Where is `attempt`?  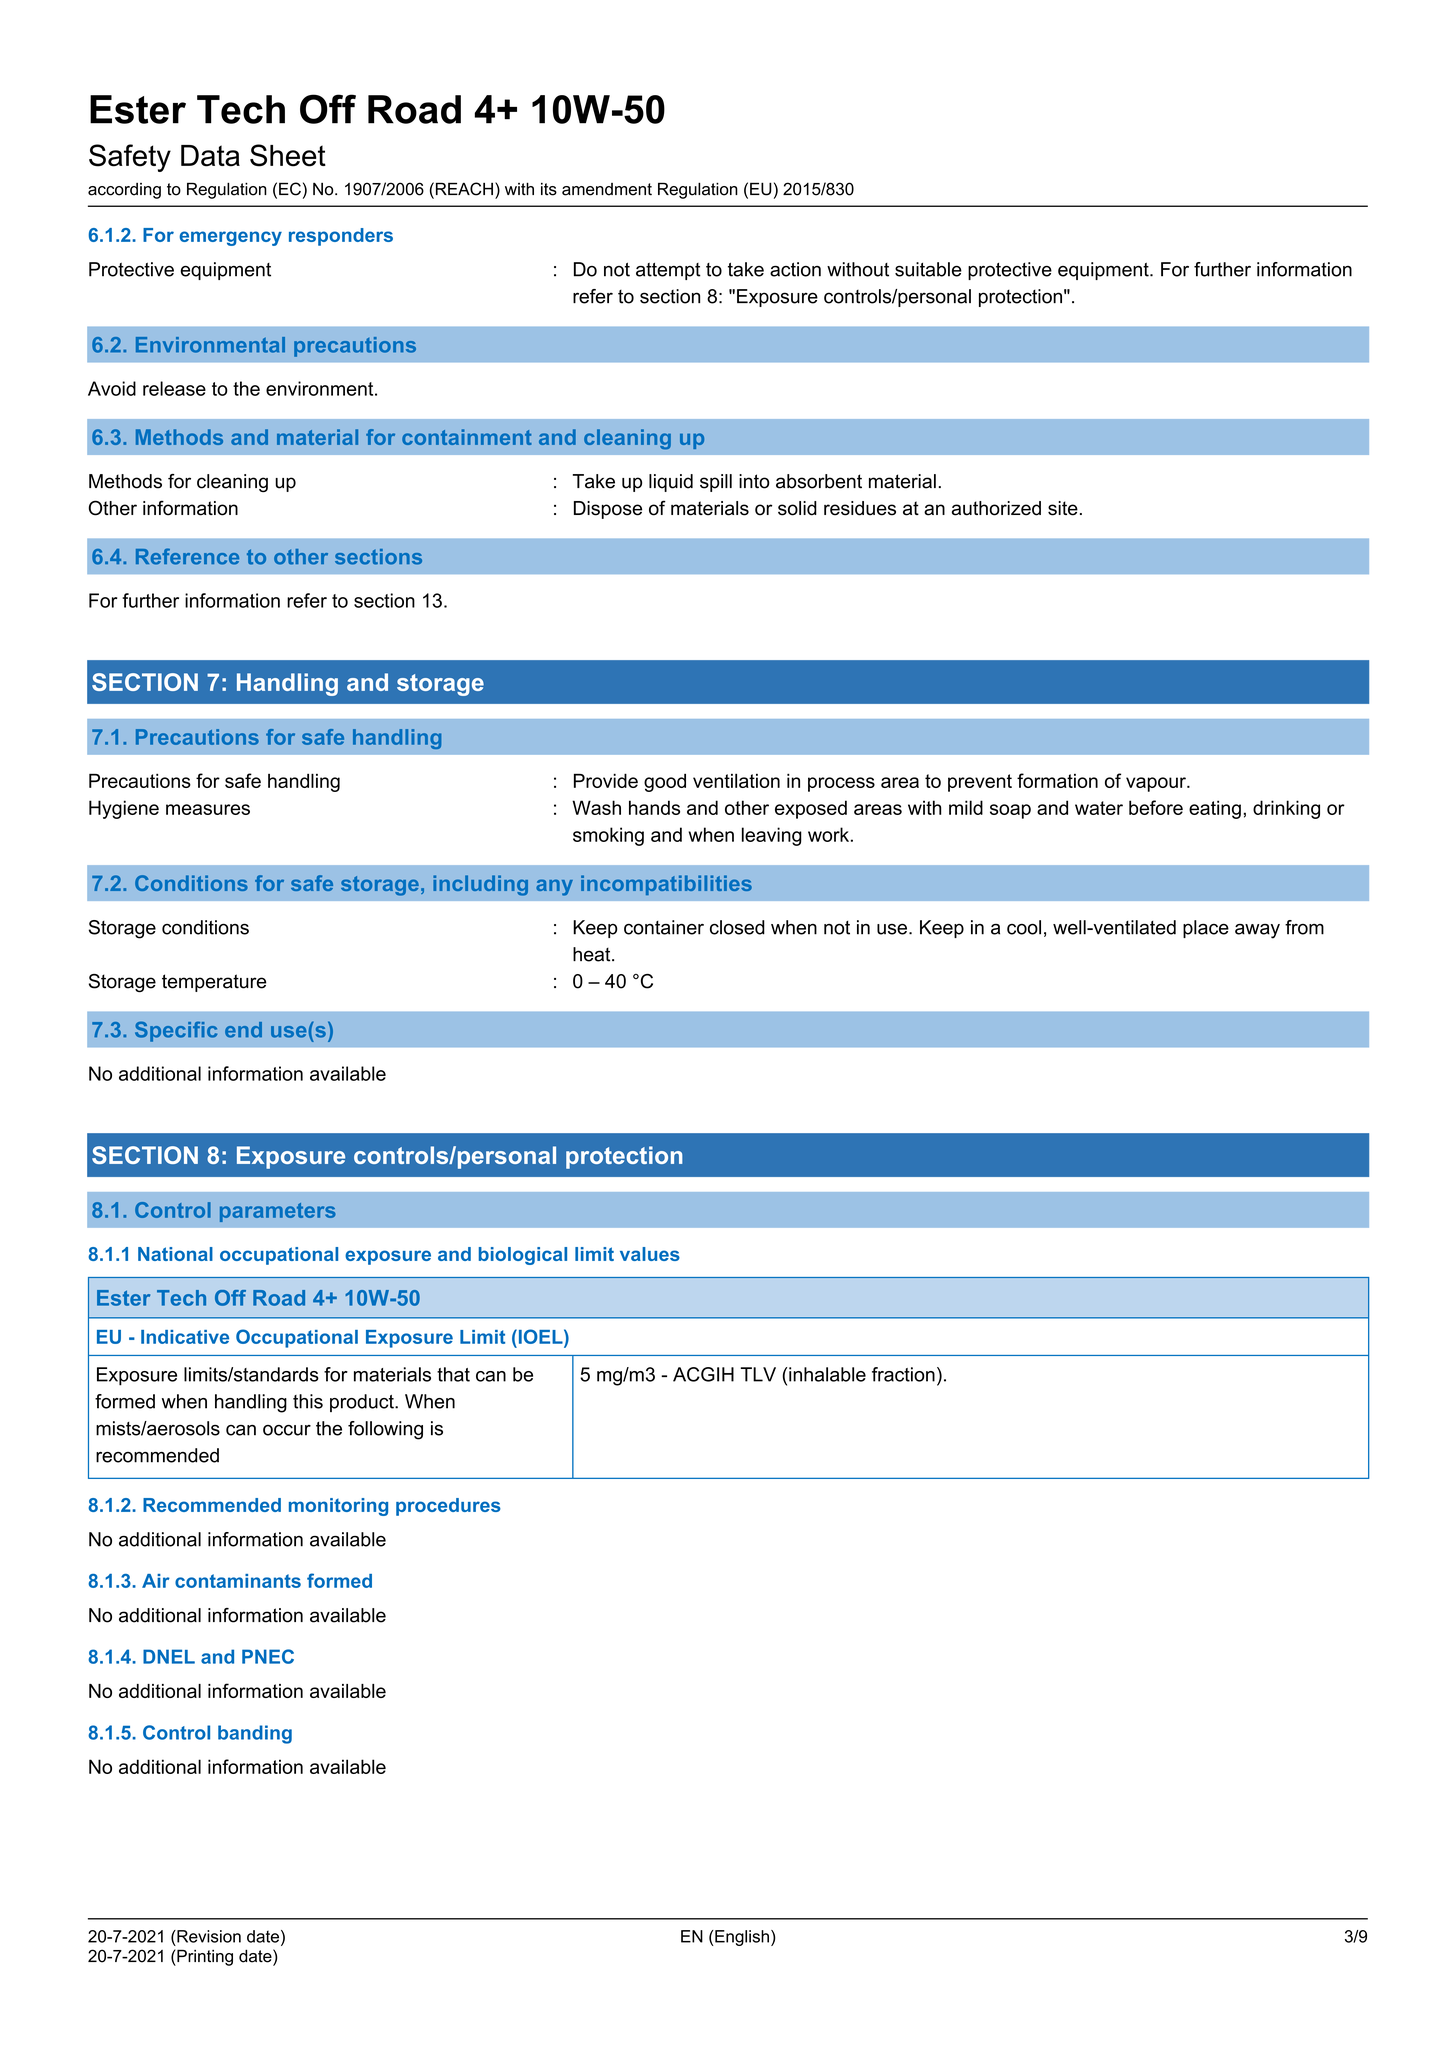
attempt is located at coordinates (668, 271).
